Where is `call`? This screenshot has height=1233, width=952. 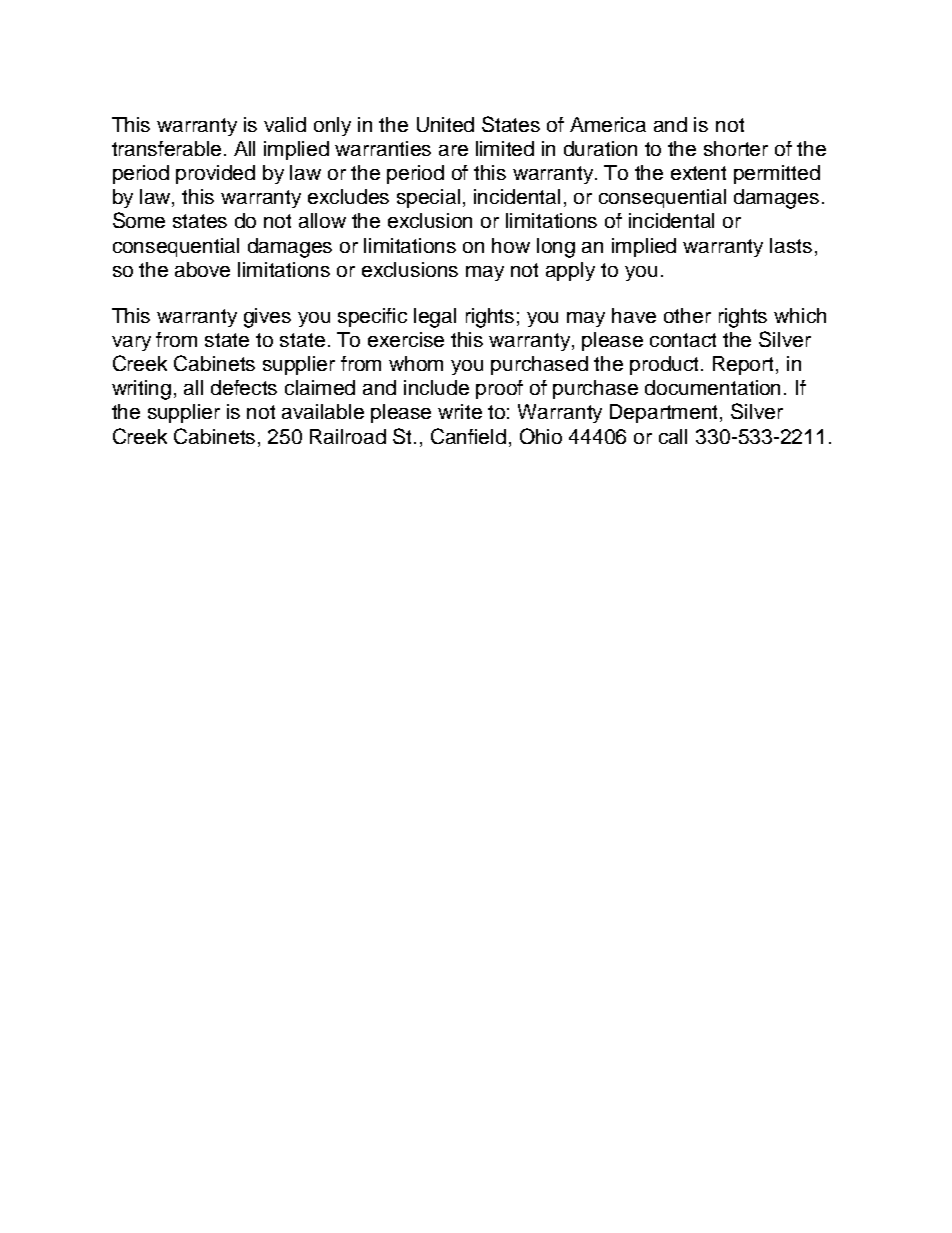
call is located at coordinates (673, 436).
